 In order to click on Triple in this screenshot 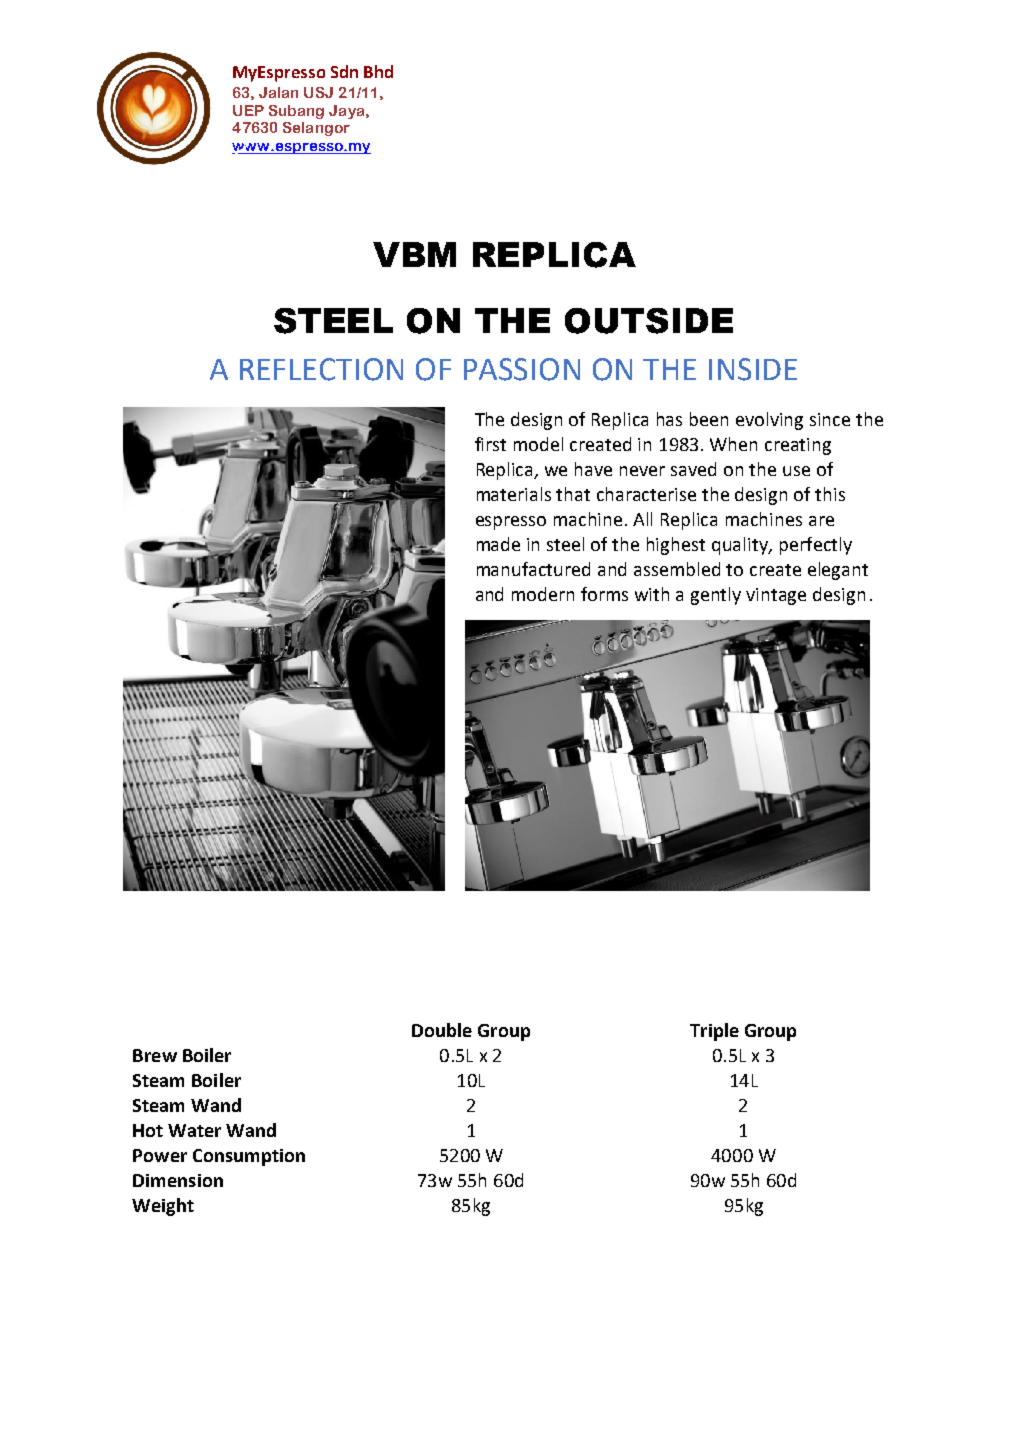, I will do `click(714, 1032)`.
